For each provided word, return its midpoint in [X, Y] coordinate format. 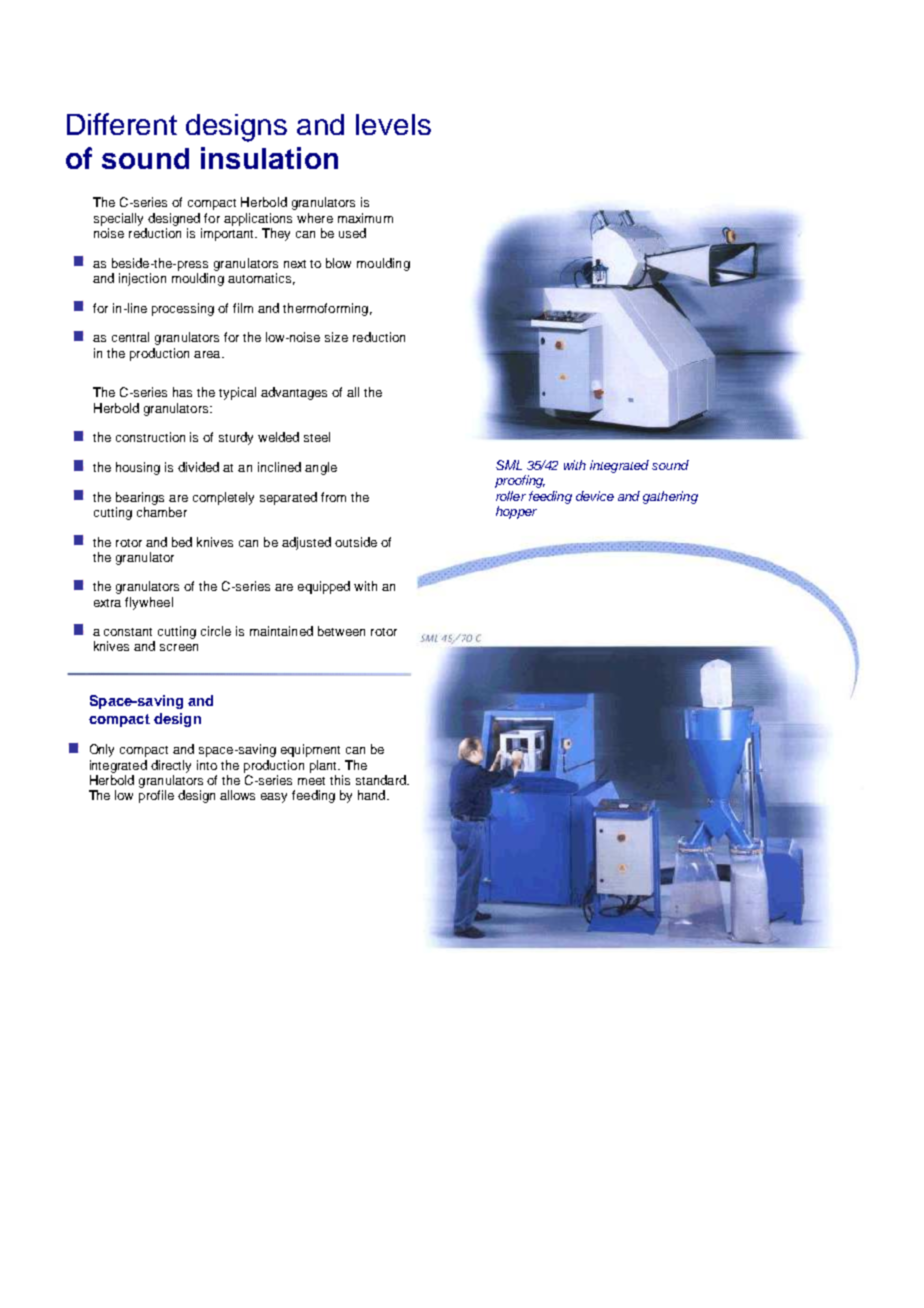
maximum [365, 218]
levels [393, 124]
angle [321, 468]
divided [198, 467]
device [595, 496]
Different [122, 124]
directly [171, 766]
